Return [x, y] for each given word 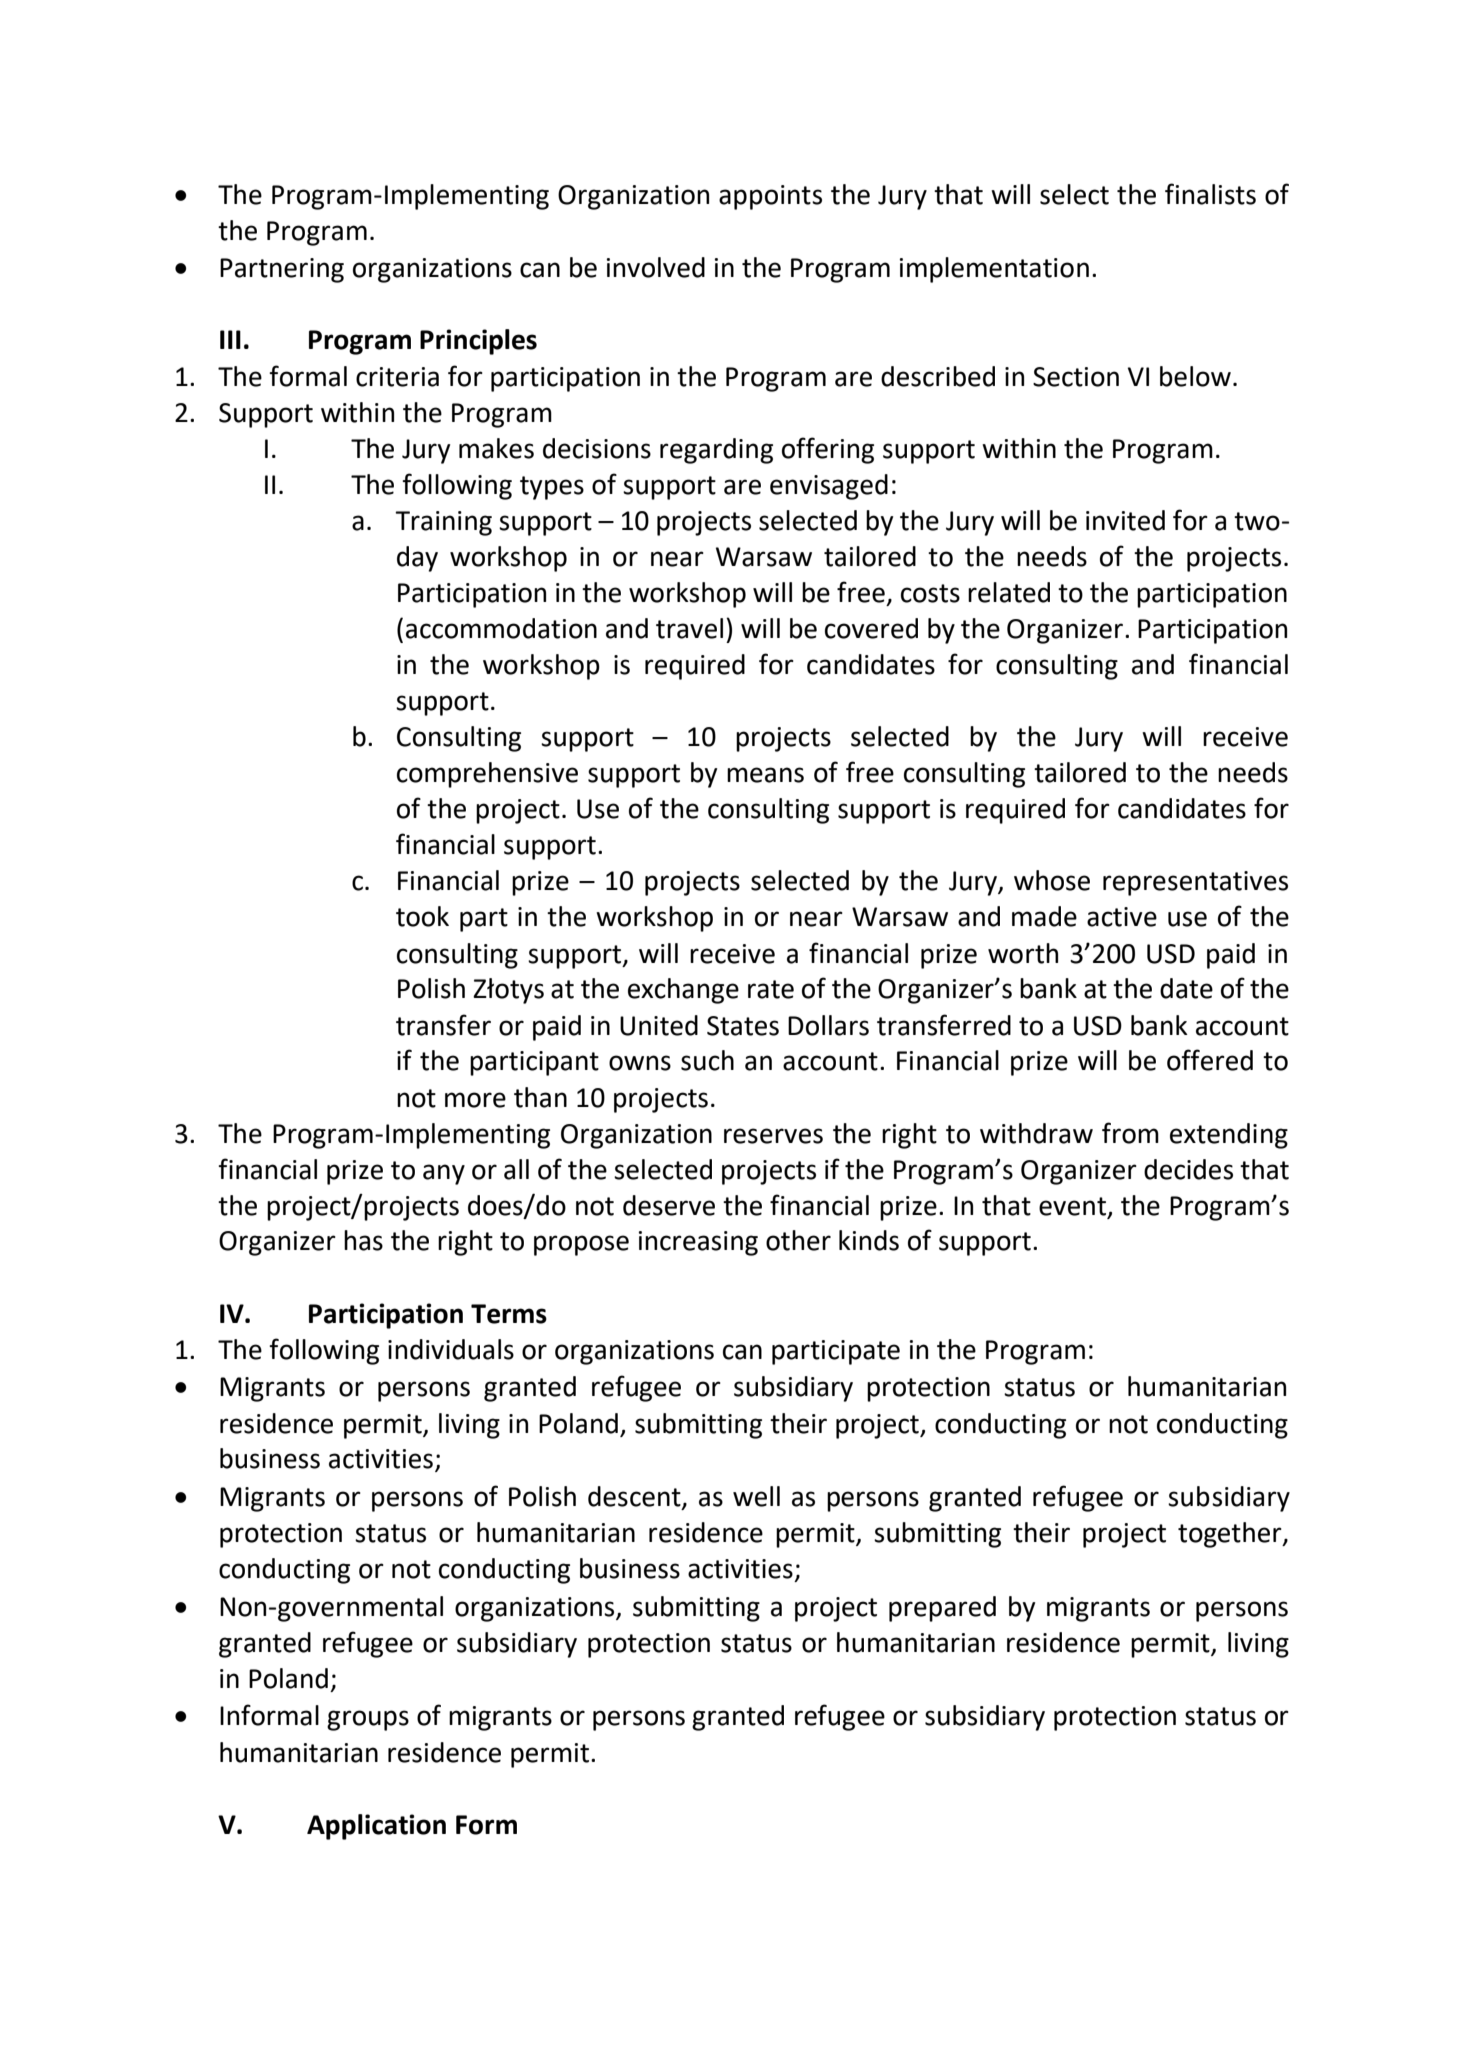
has [363, 1240]
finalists [1210, 194]
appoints [770, 197]
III [230, 339]
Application [376, 1827]
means [765, 775]
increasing [698, 1243]
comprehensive [487, 775]
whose [1052, 880]
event [1073, 1207]
